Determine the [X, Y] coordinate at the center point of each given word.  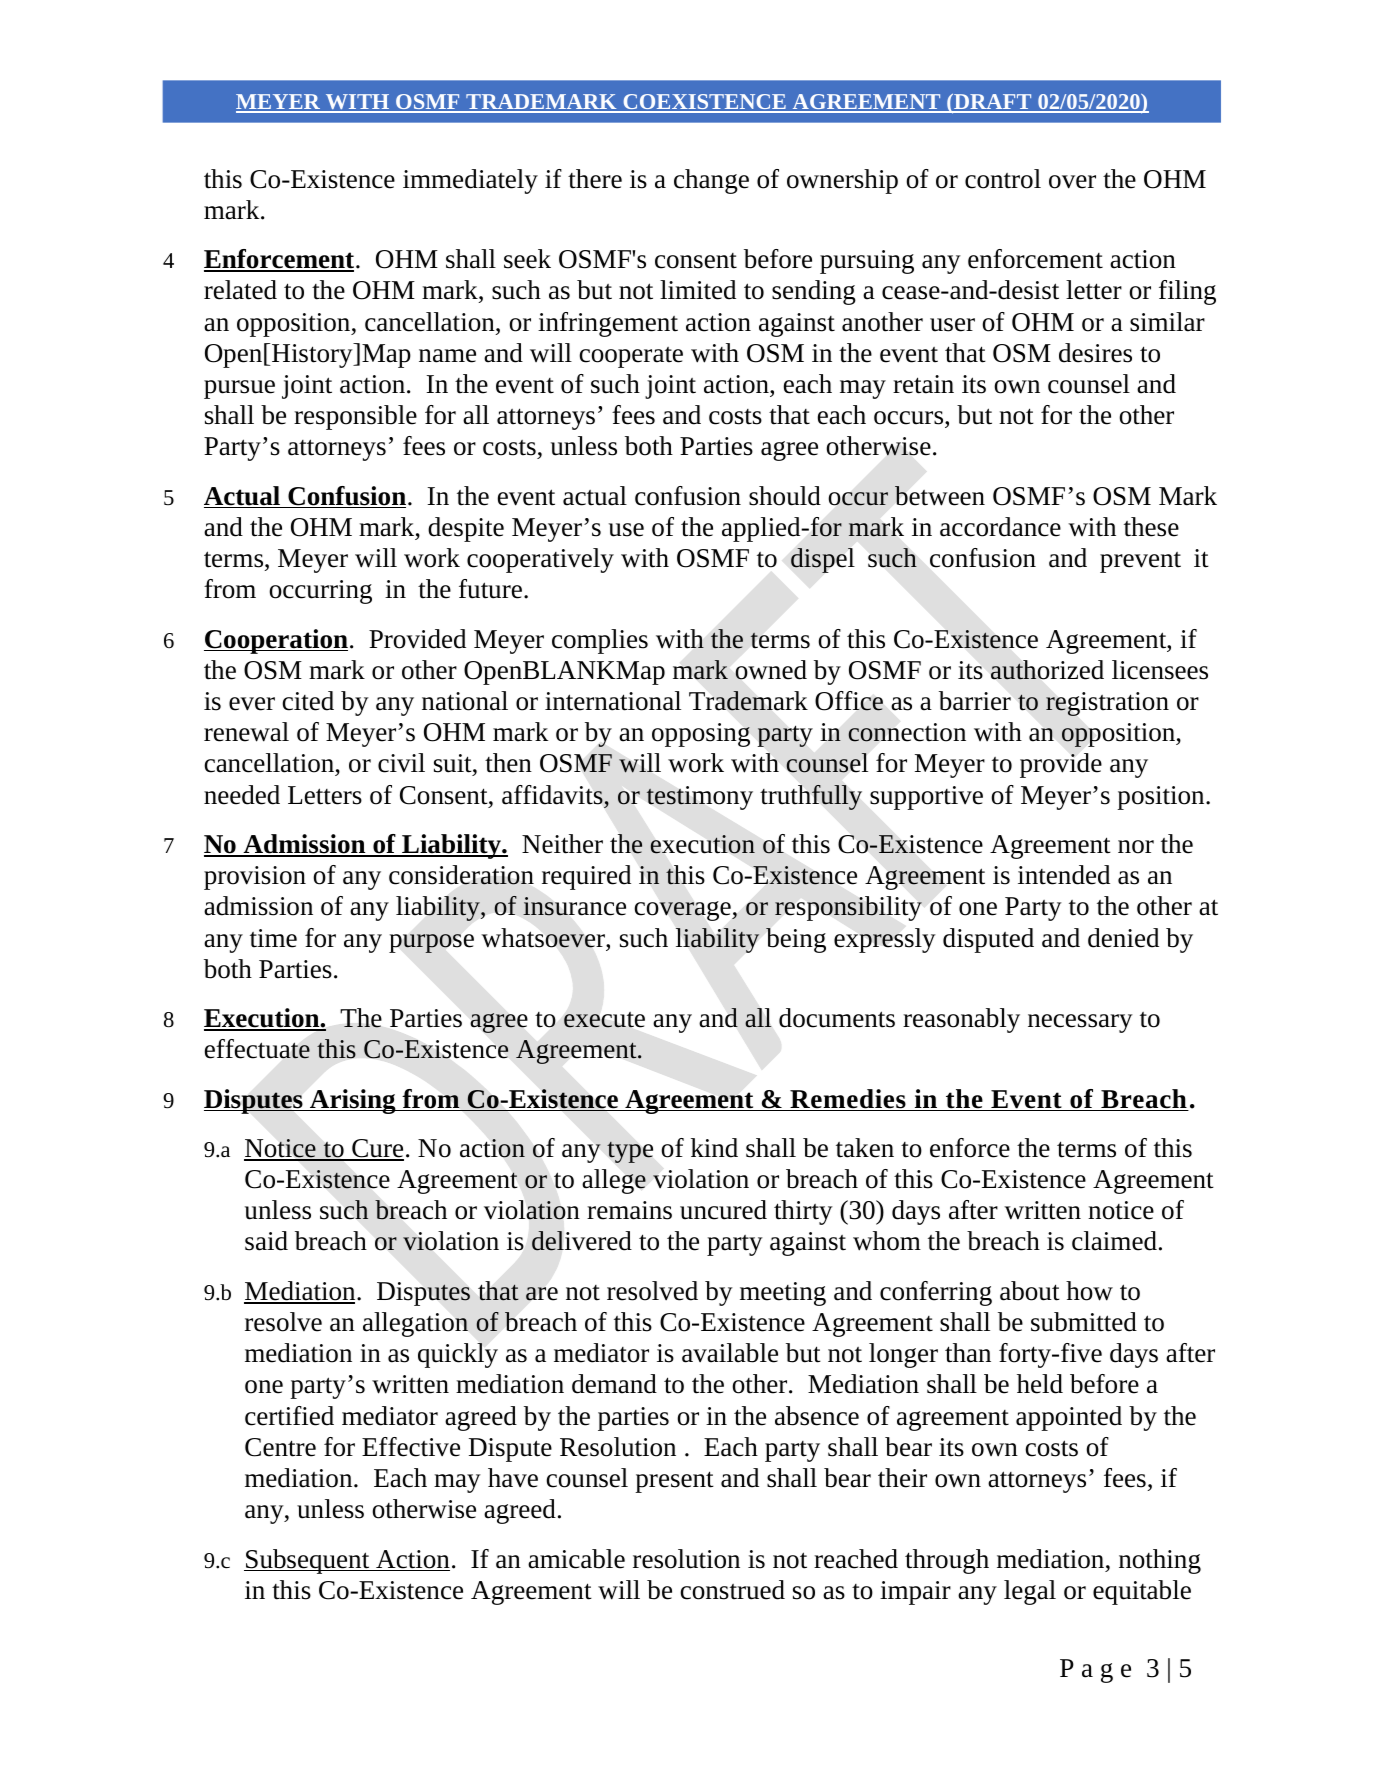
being [796, 940]
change [711, 181]
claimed [1114, 1241]
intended [1064, 875]
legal [1030, 1592]
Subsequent [308, 1561]
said [266, 1241]
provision [255, 878]
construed [732, 1590]
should [785, 496]
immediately [470, 181]
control [1003, 179]
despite [466, 529]
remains [629, 1210]
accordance [1000, 527]
